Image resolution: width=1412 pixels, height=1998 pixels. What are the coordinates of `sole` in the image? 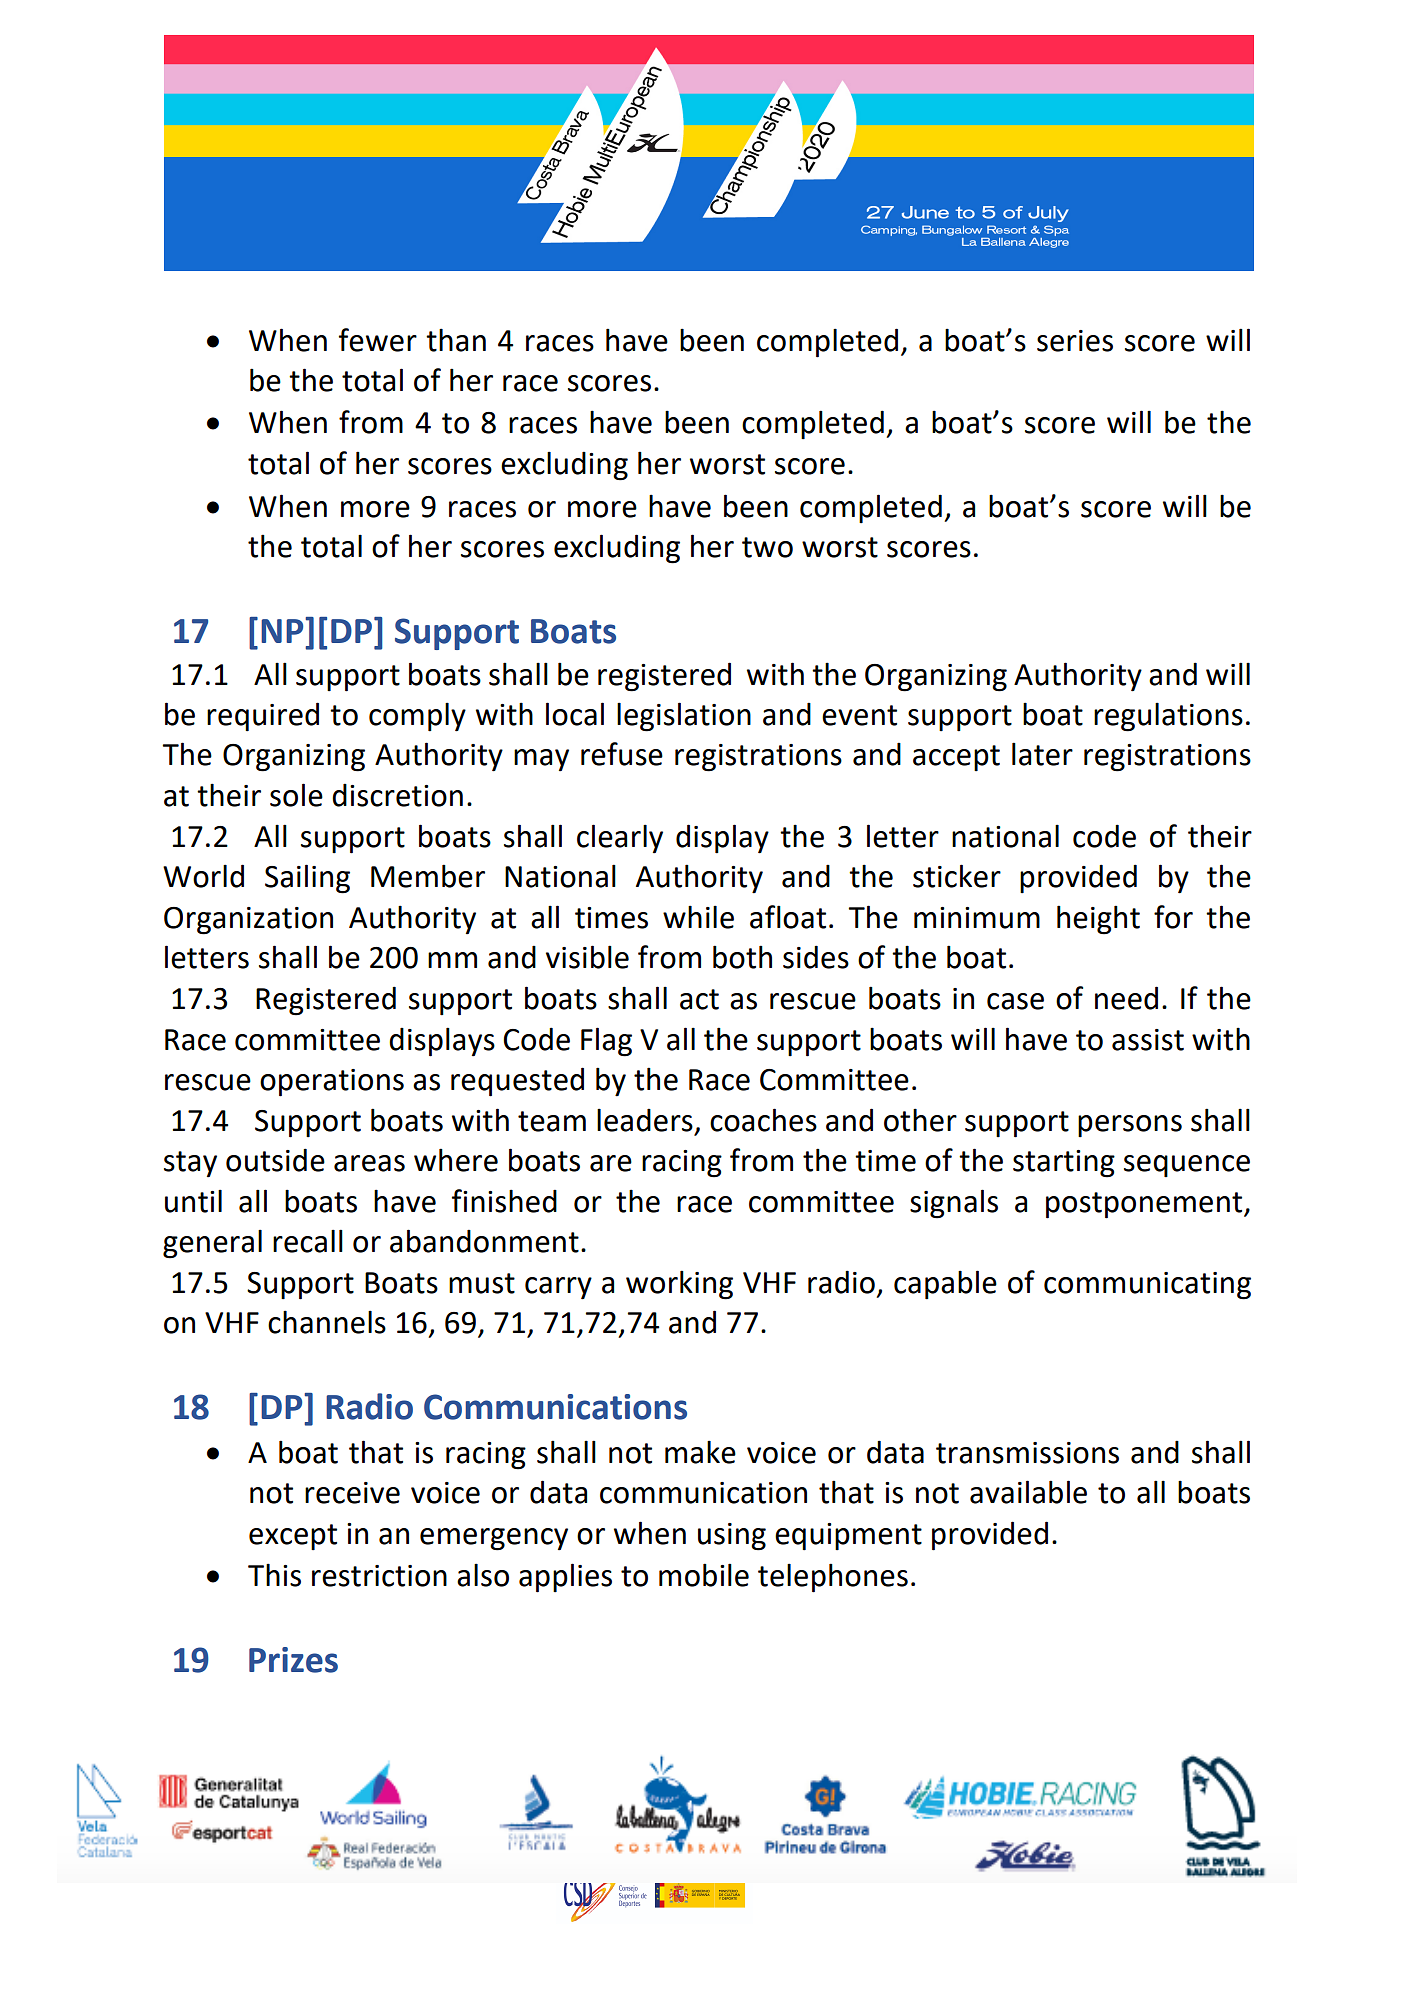 It's located at (296, 795).
